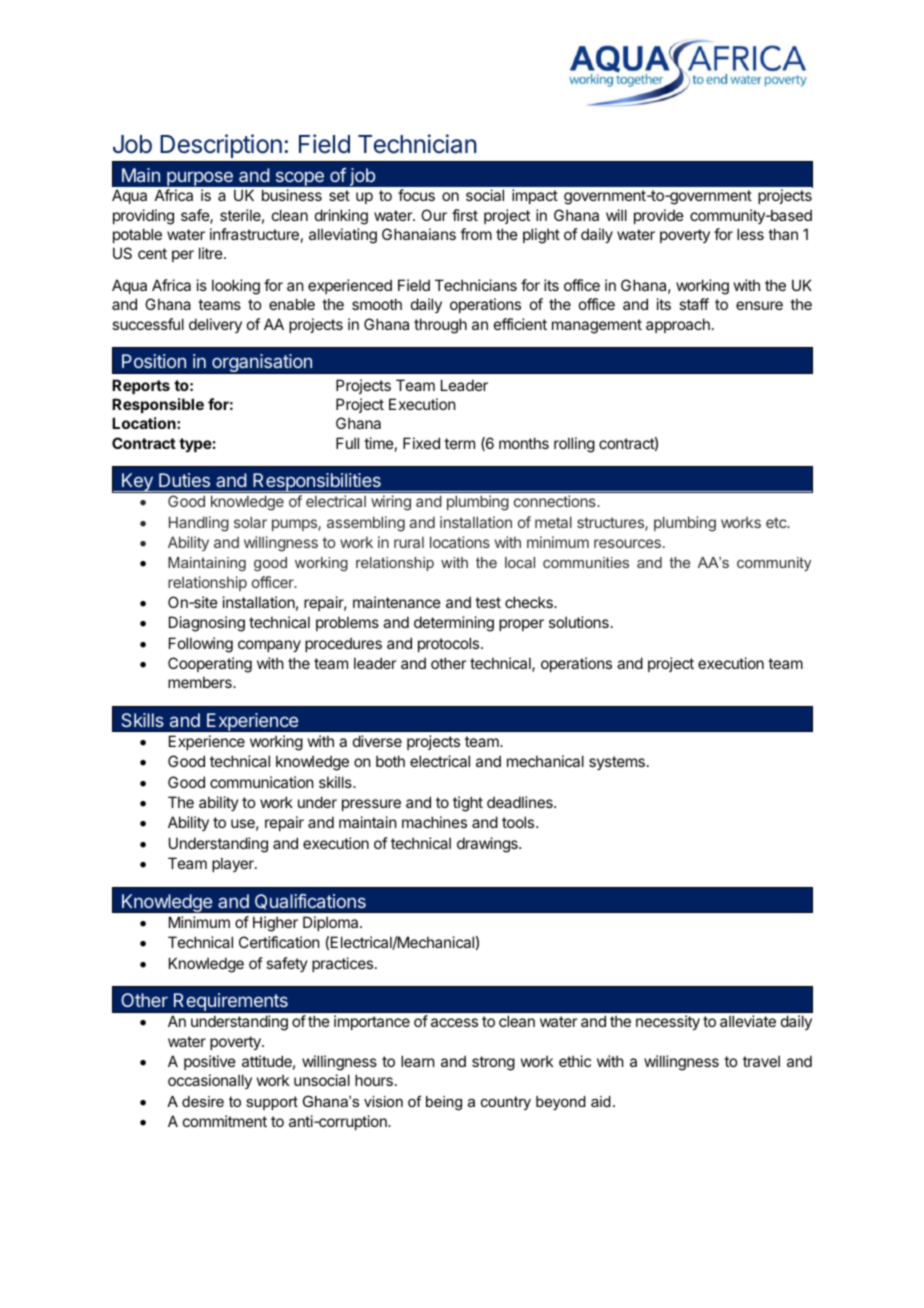 The height and width of the screenshot is (1308, 924). What do you see at coordinates (761, 1061) in the screenshot?
I see `travel` at bounding box center [761, 1061].
